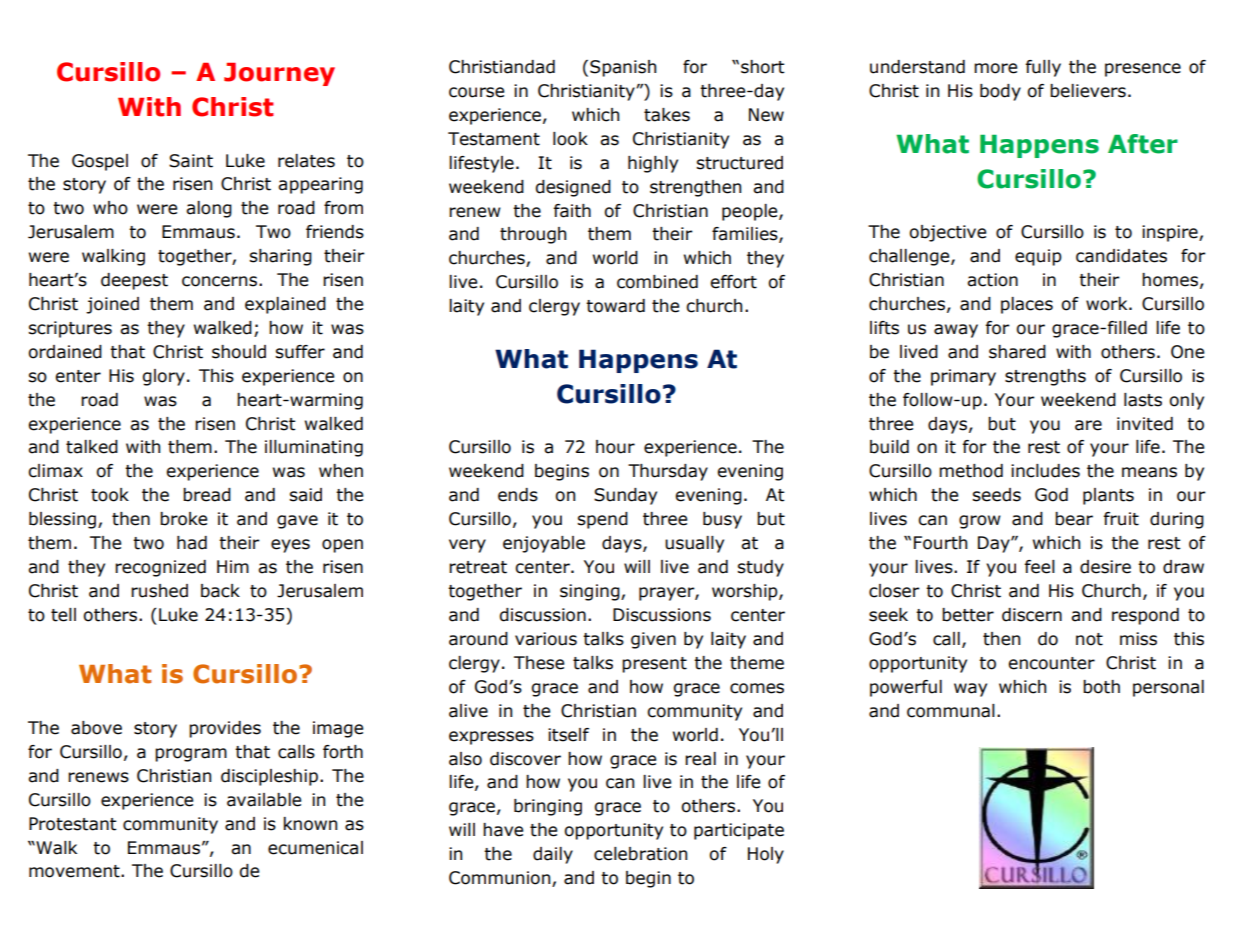 The width and height of the screenshot is (1233, 952). Describe the element at coordinates (640, 854) in the screenshot. I see `celebration` at that location.
